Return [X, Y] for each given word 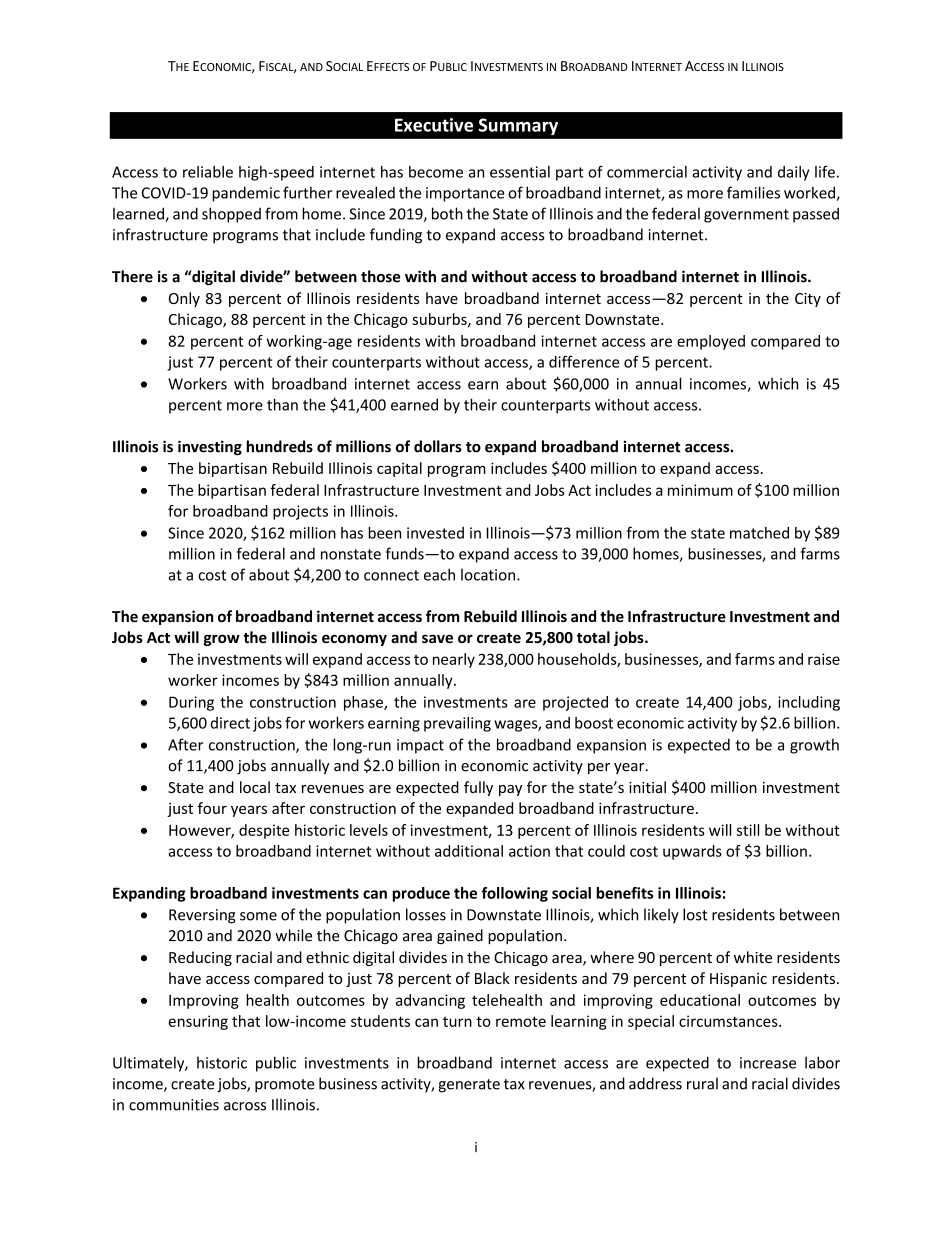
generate [469, 1086]
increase [768, 1063]
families [753, 192]
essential [520, 172]
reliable [208, 172]
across [245, 1106]
